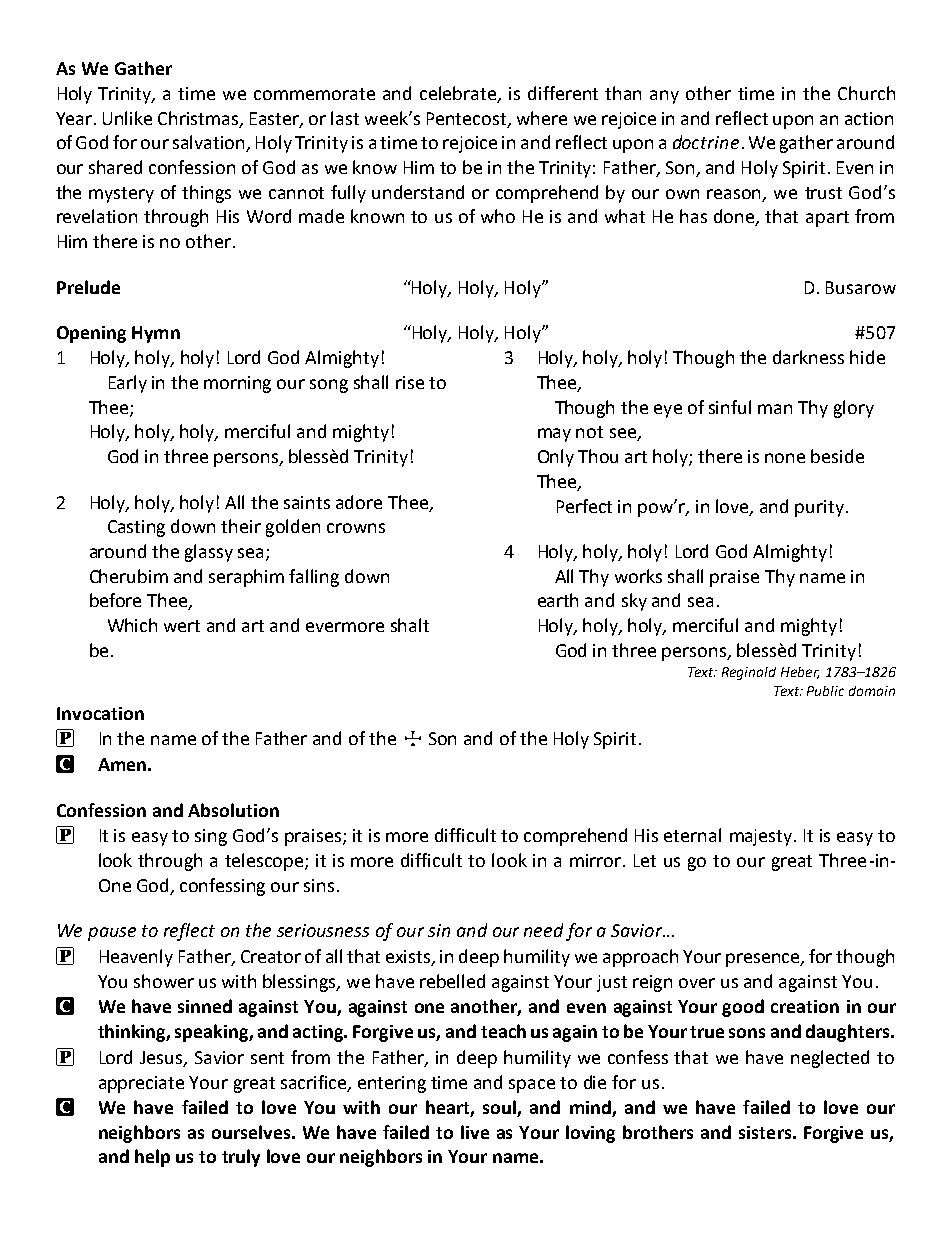 The height and width of the screenshot is (1233, 952). I want to click on Pentecost, so click(468, 119).
